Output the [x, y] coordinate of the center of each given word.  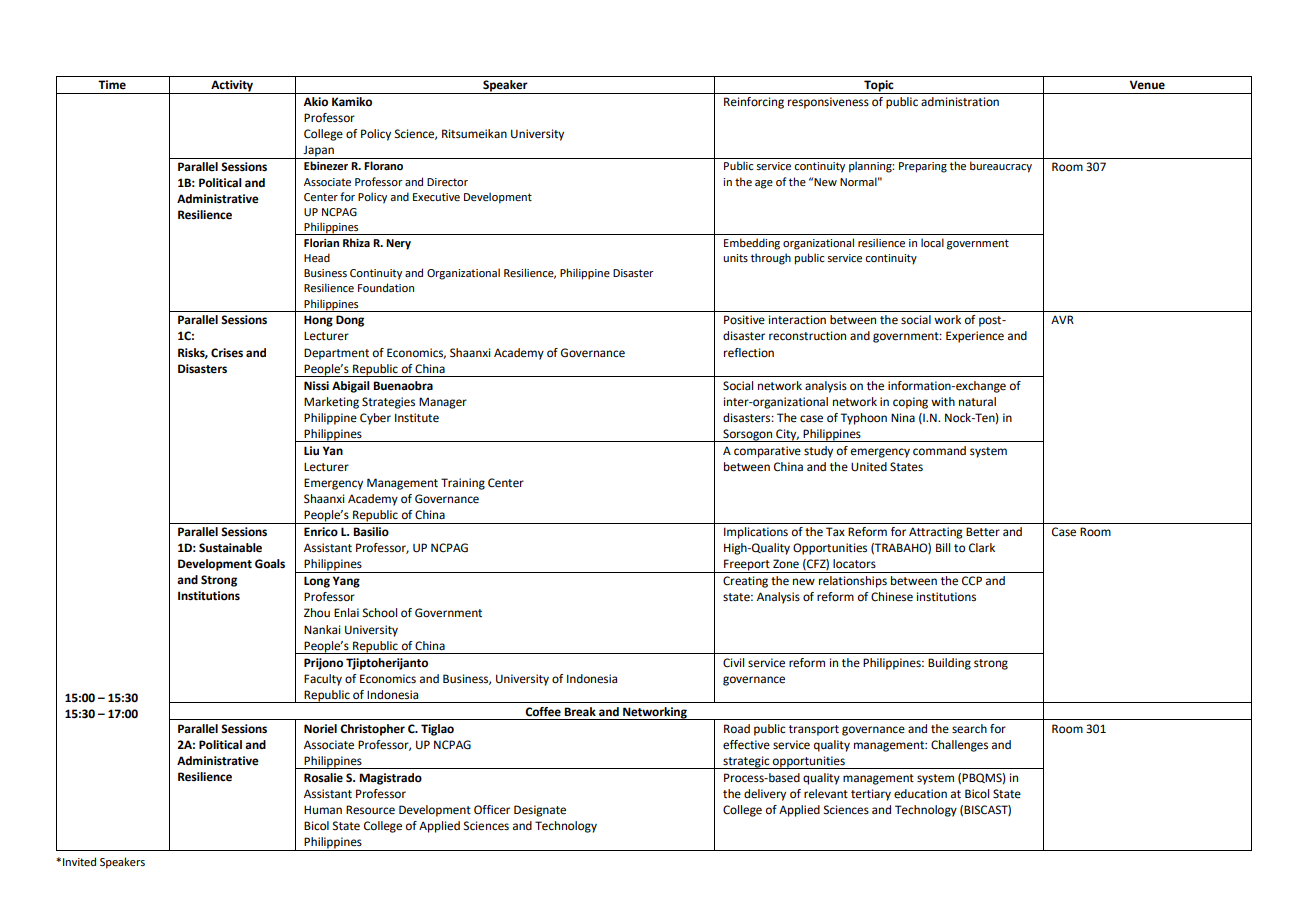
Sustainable [230, 548]
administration [960, 102]
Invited [79, 861]
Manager [443, 403]
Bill [943, 547]
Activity [232, 87]
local [932, 242]
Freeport [747, 566]
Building [949, 664]
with [943, 402]
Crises [227, 353]
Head [317, 257]
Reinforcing [754, 103]
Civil [733, 663]
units [735, 258]
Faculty [323, 680]
